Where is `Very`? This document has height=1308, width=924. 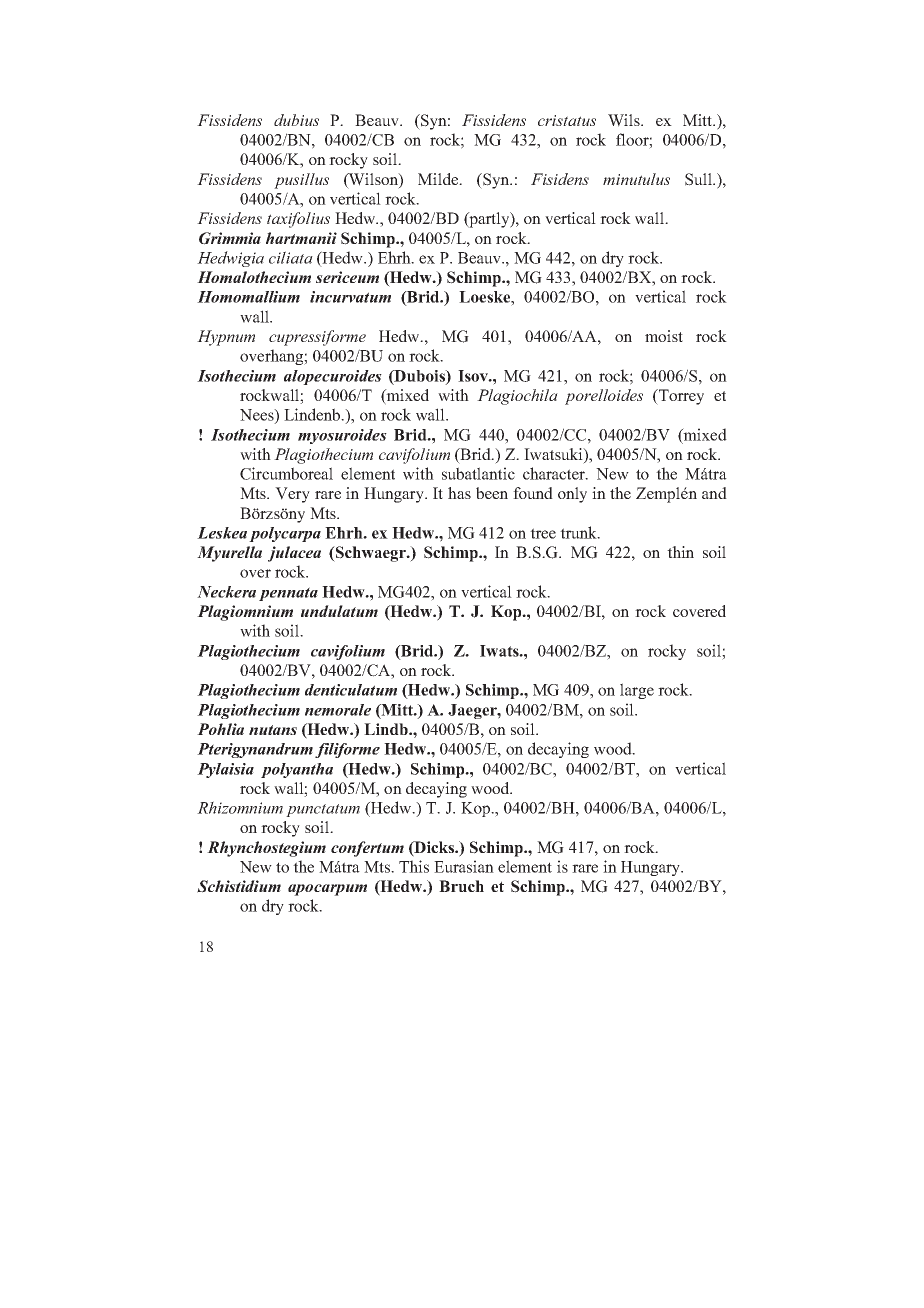
Very is located at coordinates (292, 495).
